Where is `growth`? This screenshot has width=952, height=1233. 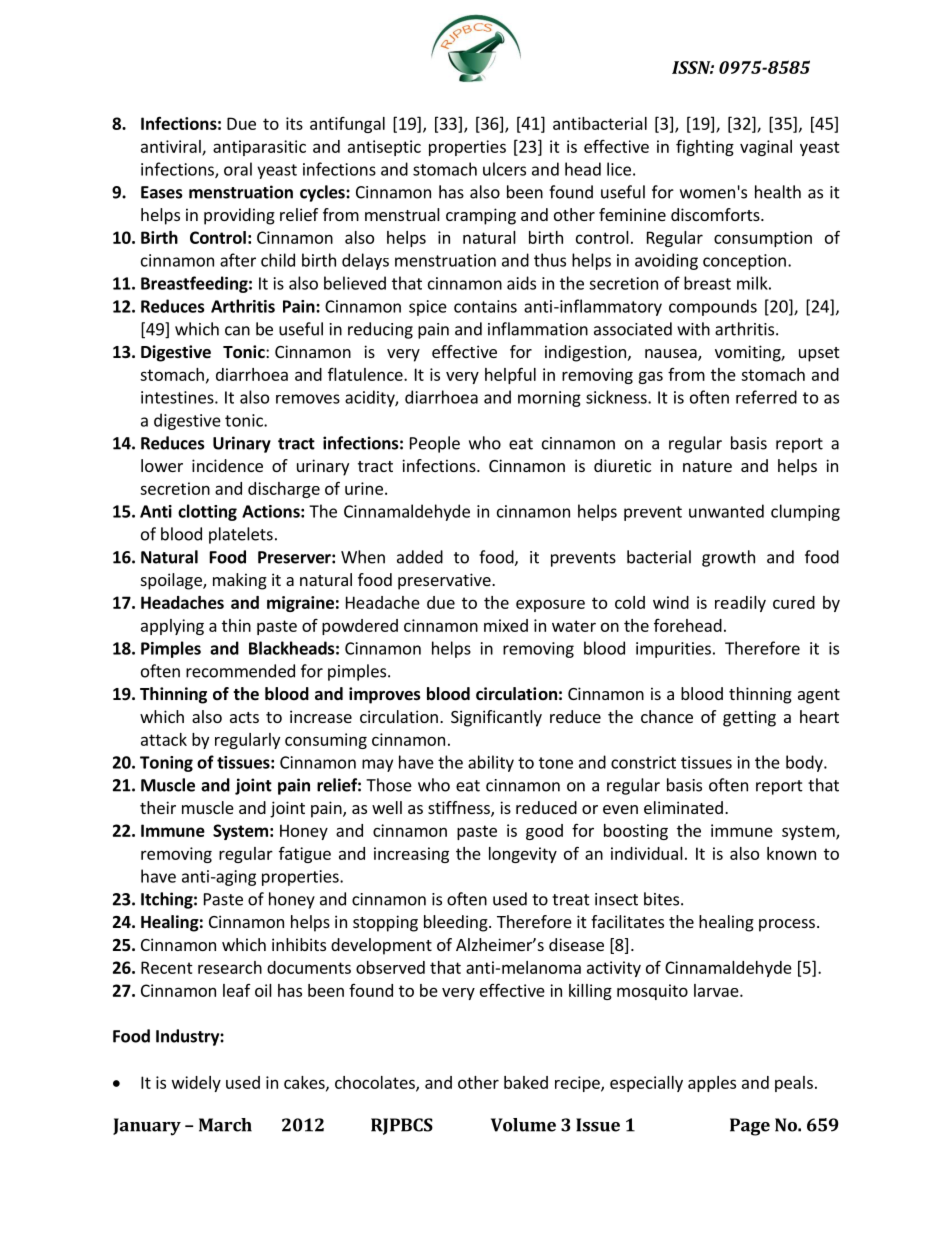 growth is located at coordinates (728, 558).
